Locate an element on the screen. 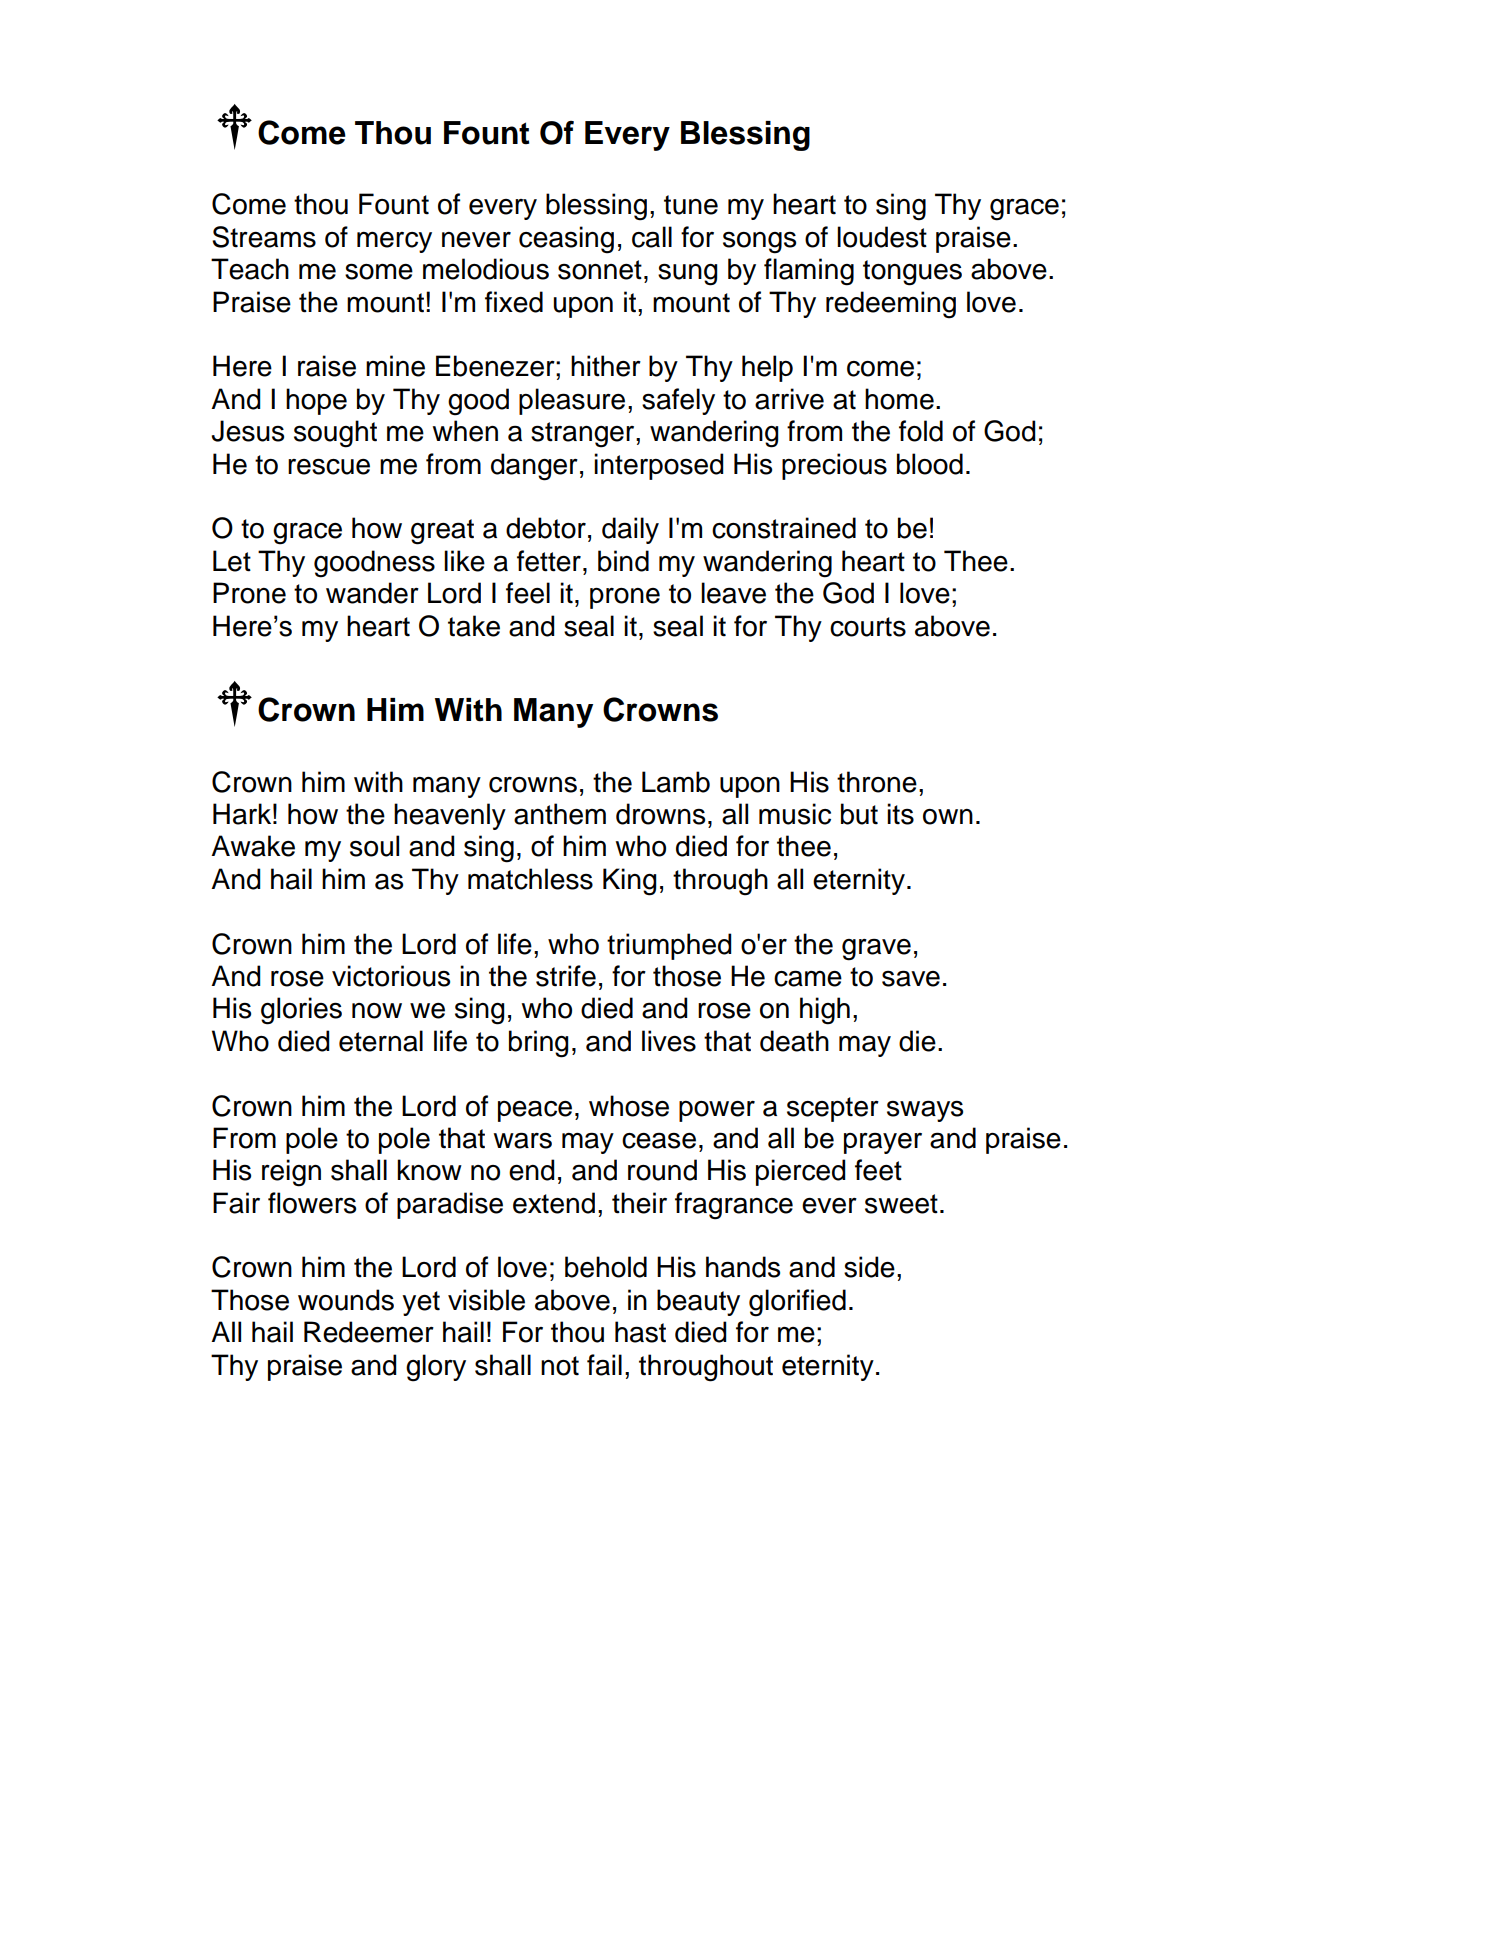 This screenshot has height=1940, width=1499. Streams is located at coordinates (264, 237).
